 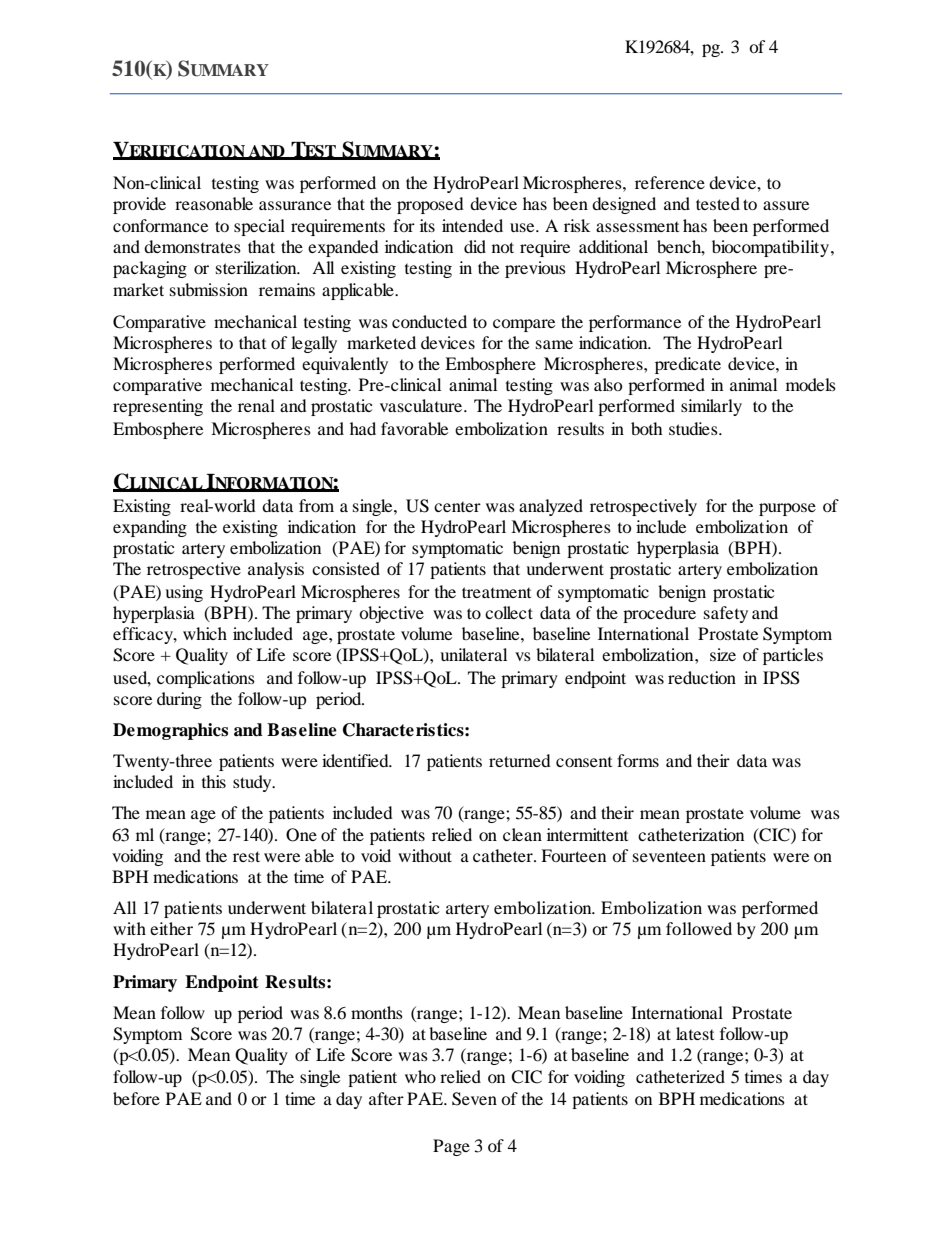 I want to click on intermittent, so click(x=587, y=834).
